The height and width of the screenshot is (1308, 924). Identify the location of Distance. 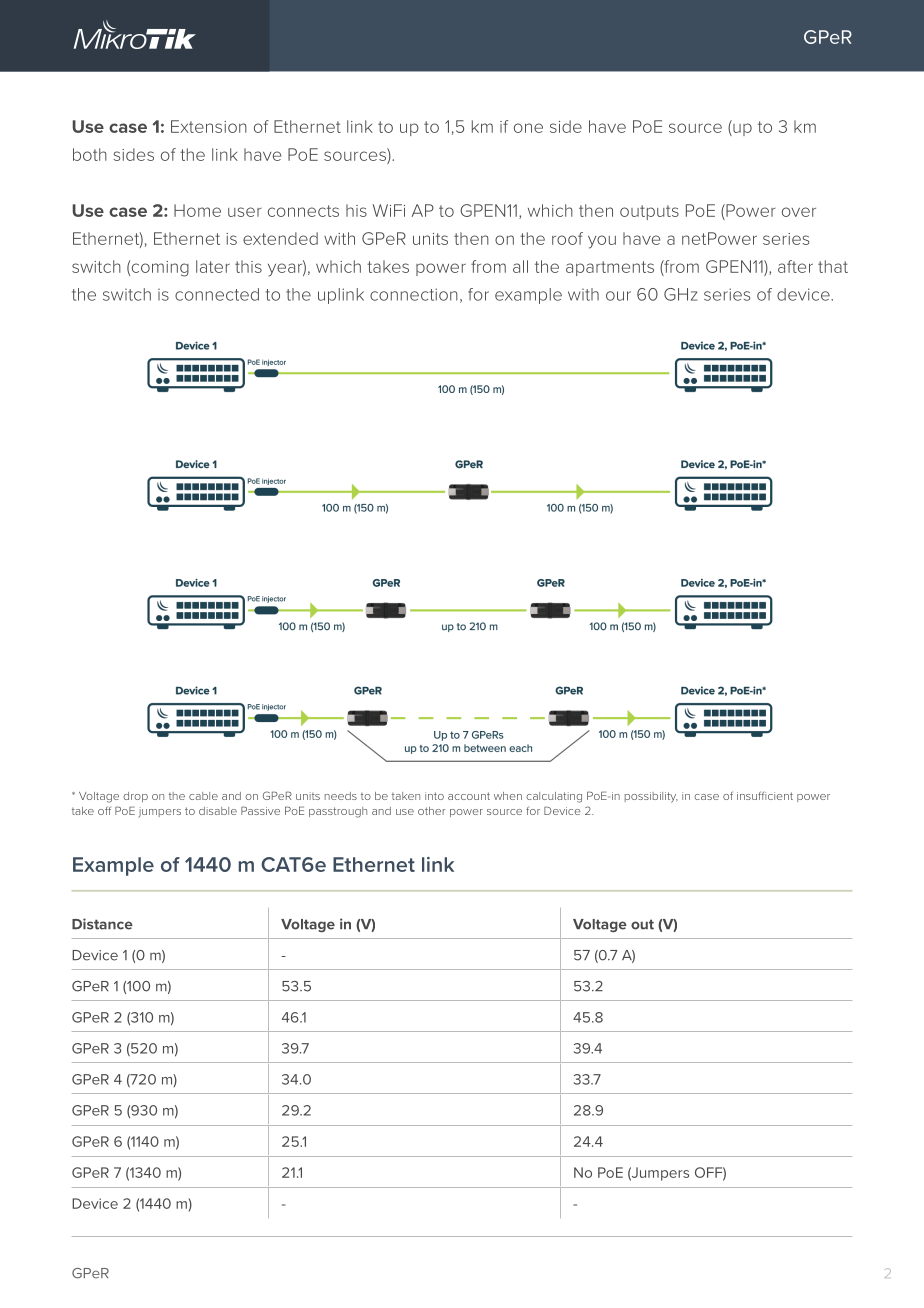
(102, 924).
